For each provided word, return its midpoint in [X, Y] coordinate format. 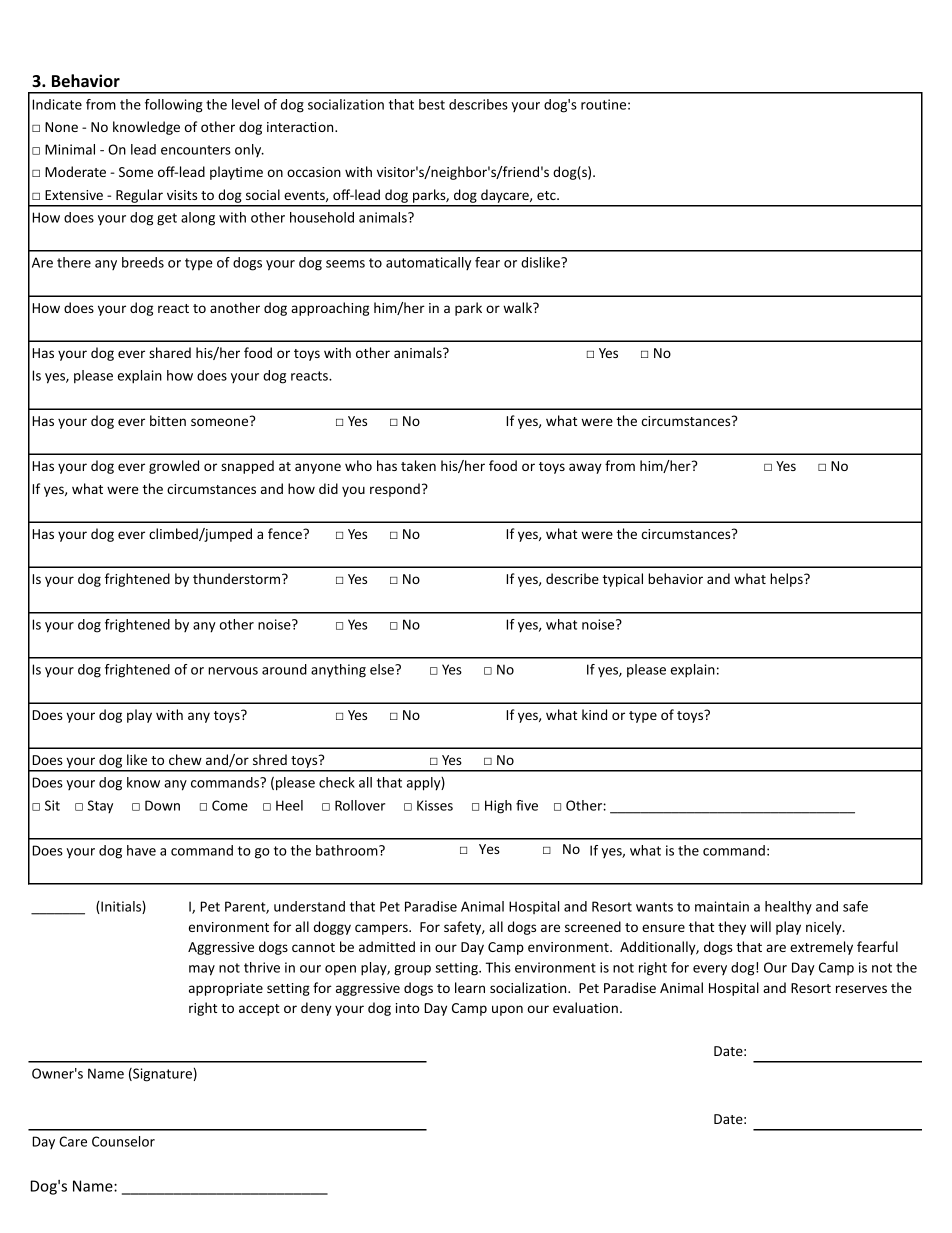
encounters [196, 150]
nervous [233, 671]
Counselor [123, 1141]
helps [787, 580]
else [383, 669]
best [432, 104]
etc [547, 195]
